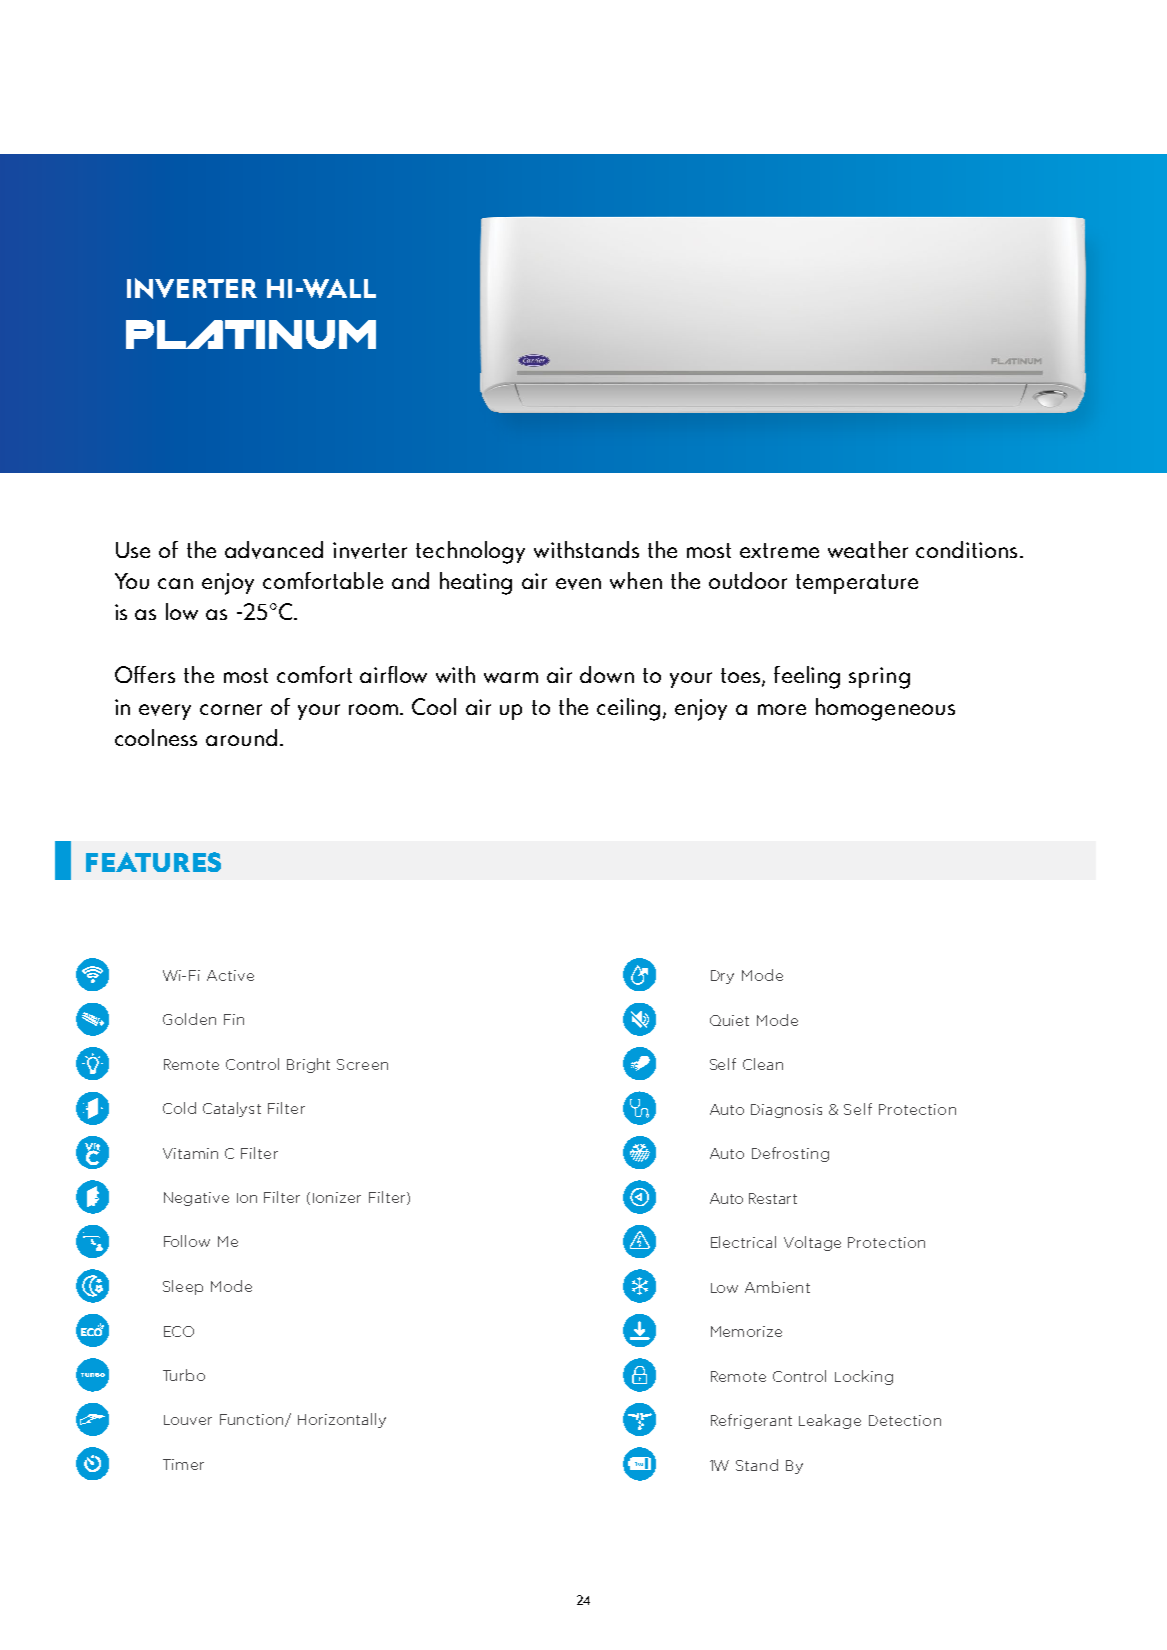  What do you see at coordinates (175, 583) in the screenshot?
I see `can` at bounding box center [175, 583].
